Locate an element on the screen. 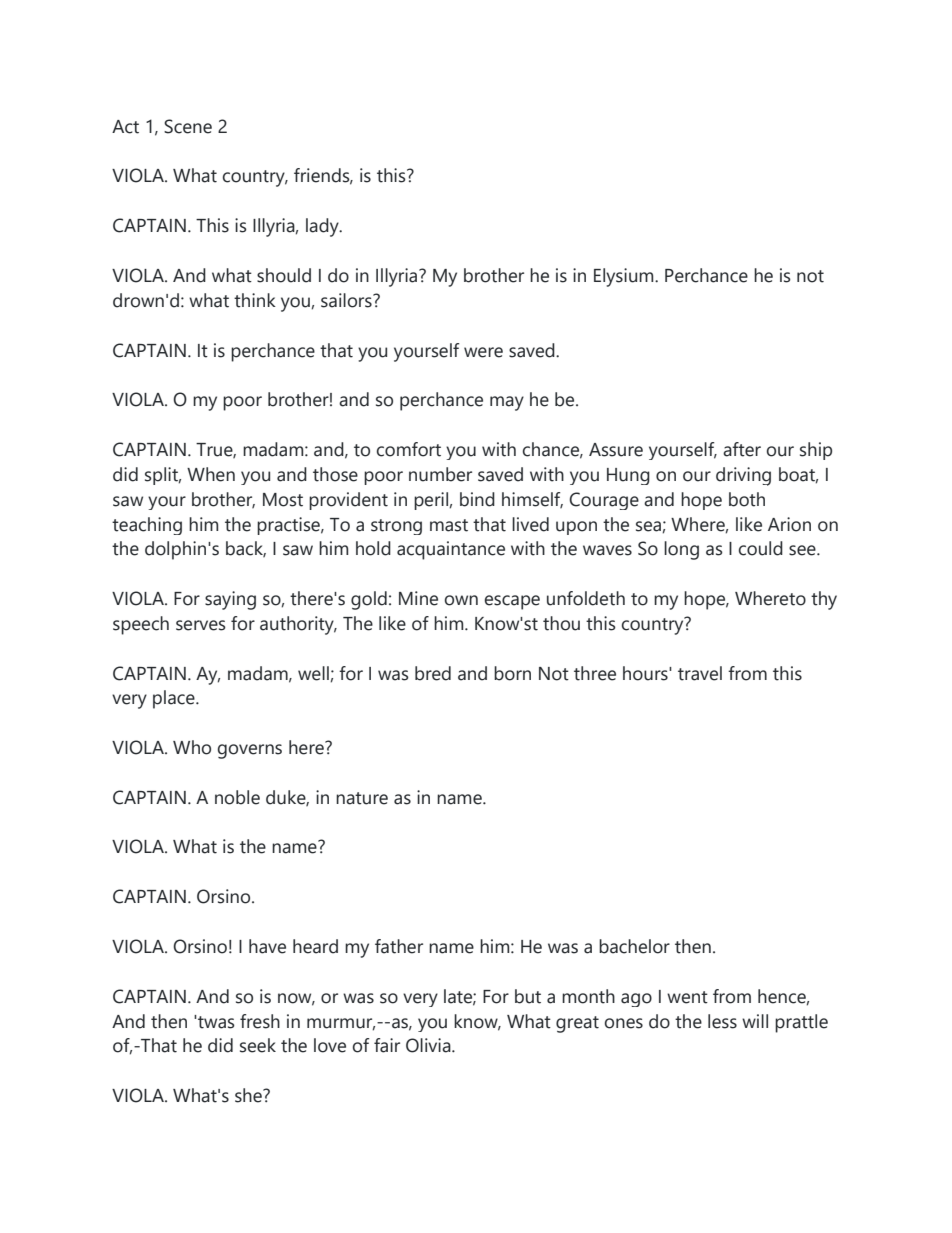 This screenshot has height=1233, width=952. noble is located at coordinates (237, 797).
